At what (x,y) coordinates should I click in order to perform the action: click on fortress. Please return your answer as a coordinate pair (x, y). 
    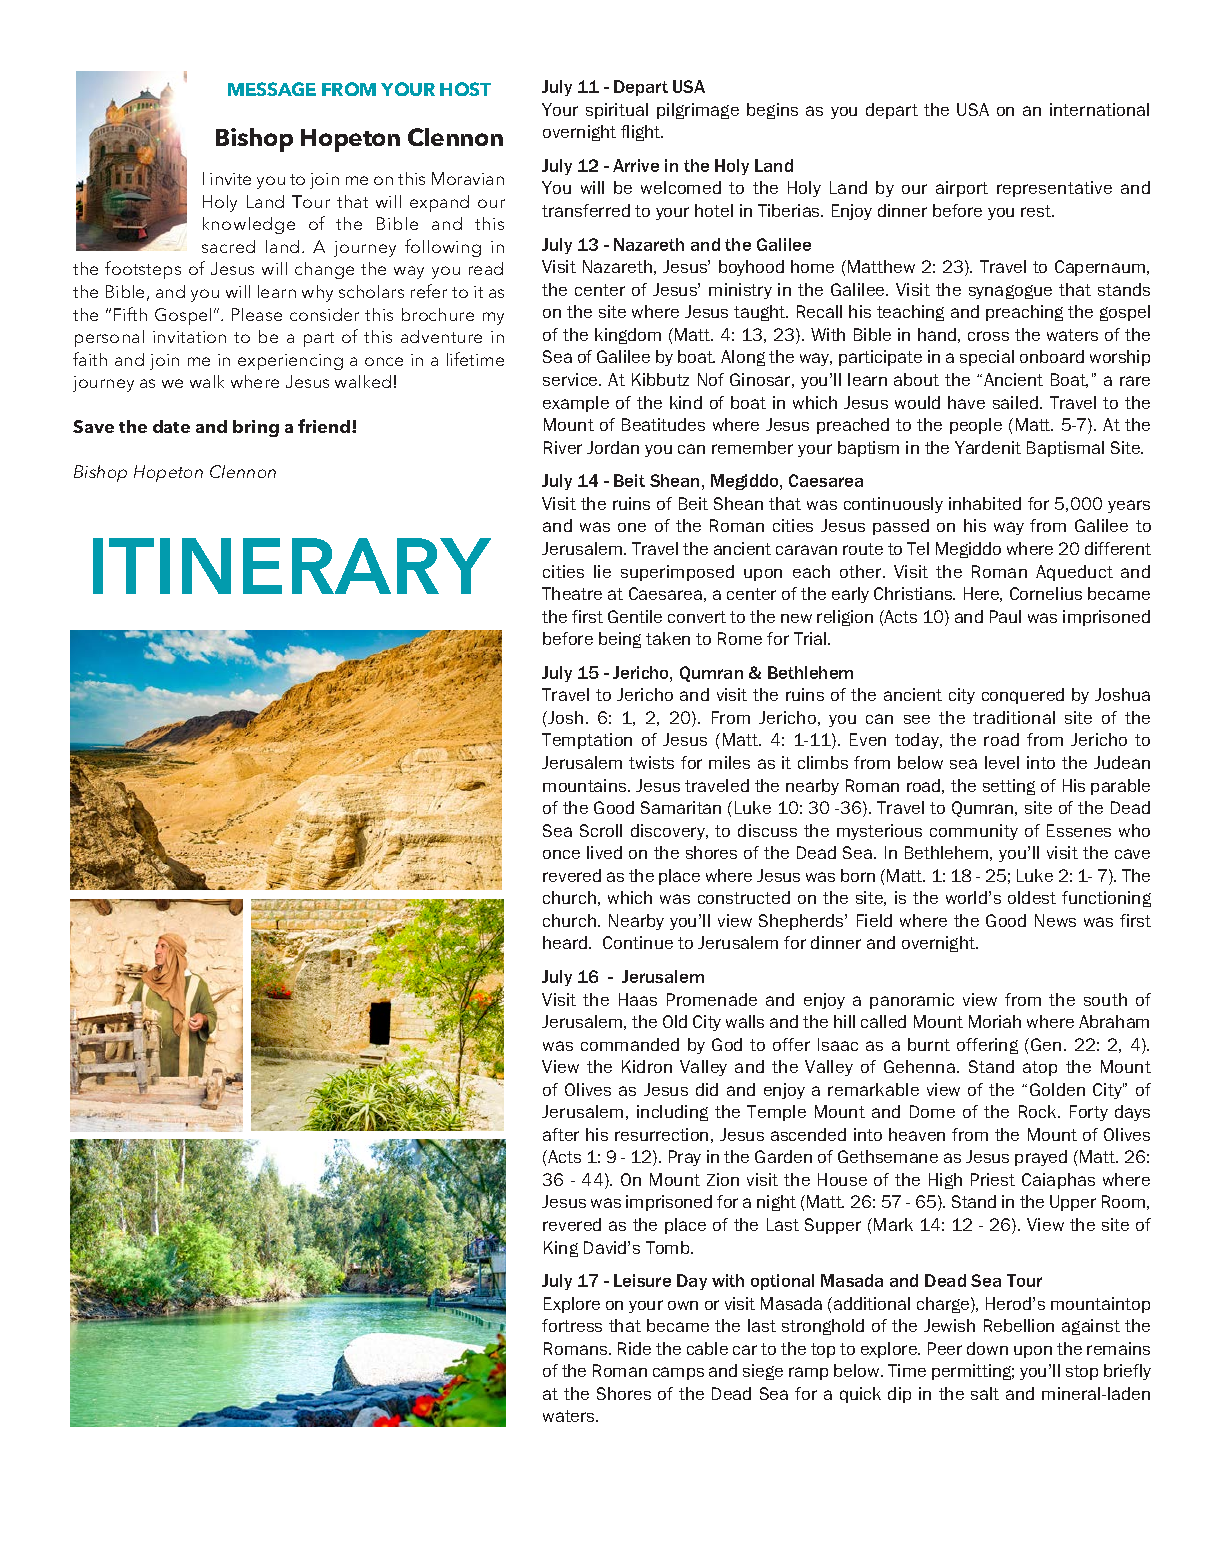
    Looking at the image, I should click on (572, 1325).
